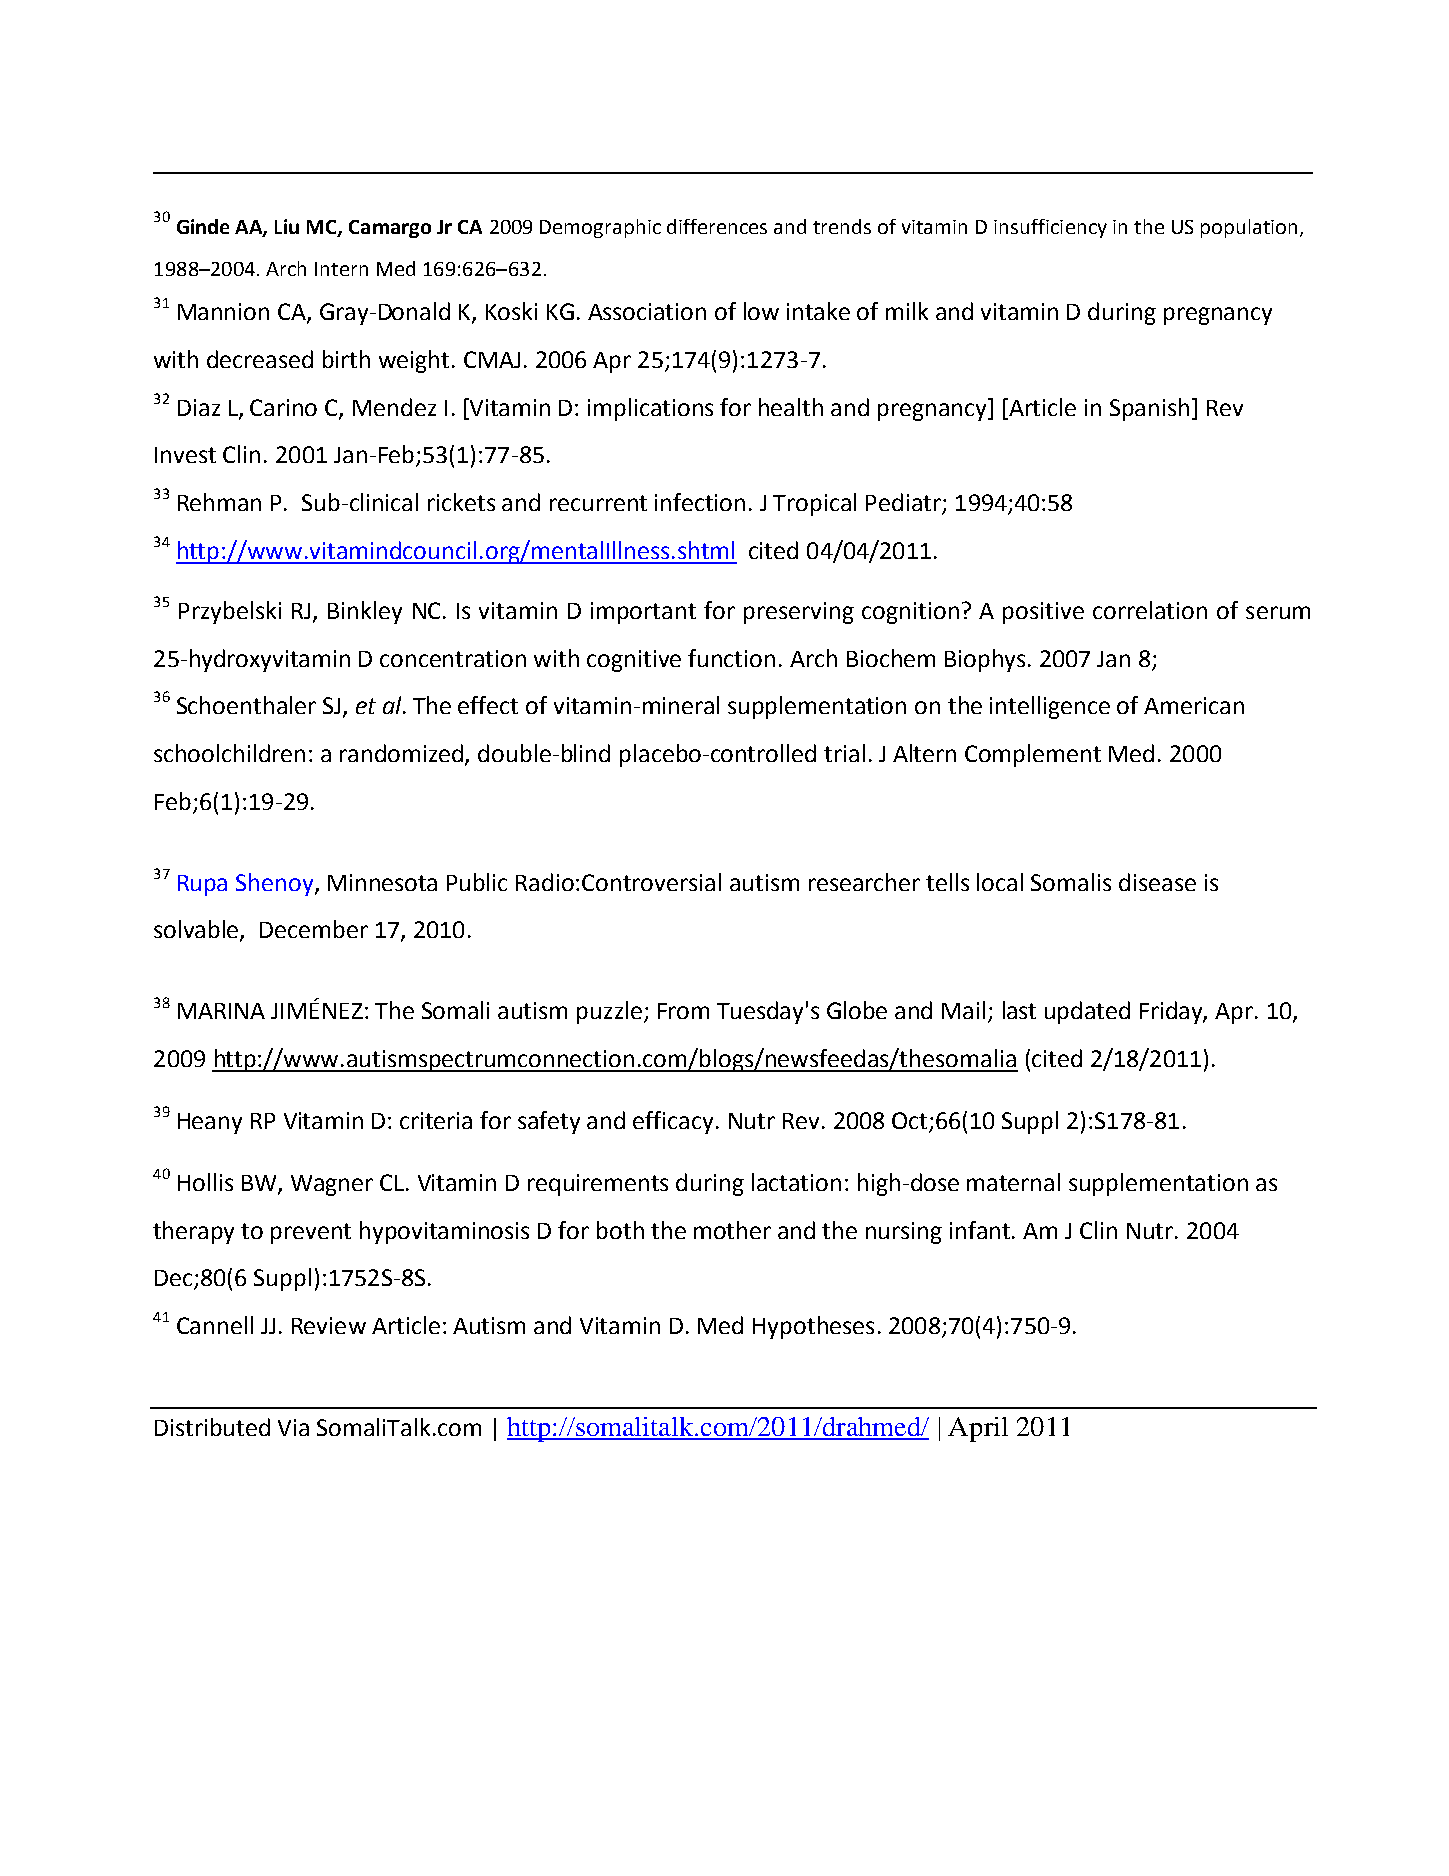  What do you see at coordinates (436, 1120) in the screenshot?
I see `criteria` at bounding box center [436, 1120].
